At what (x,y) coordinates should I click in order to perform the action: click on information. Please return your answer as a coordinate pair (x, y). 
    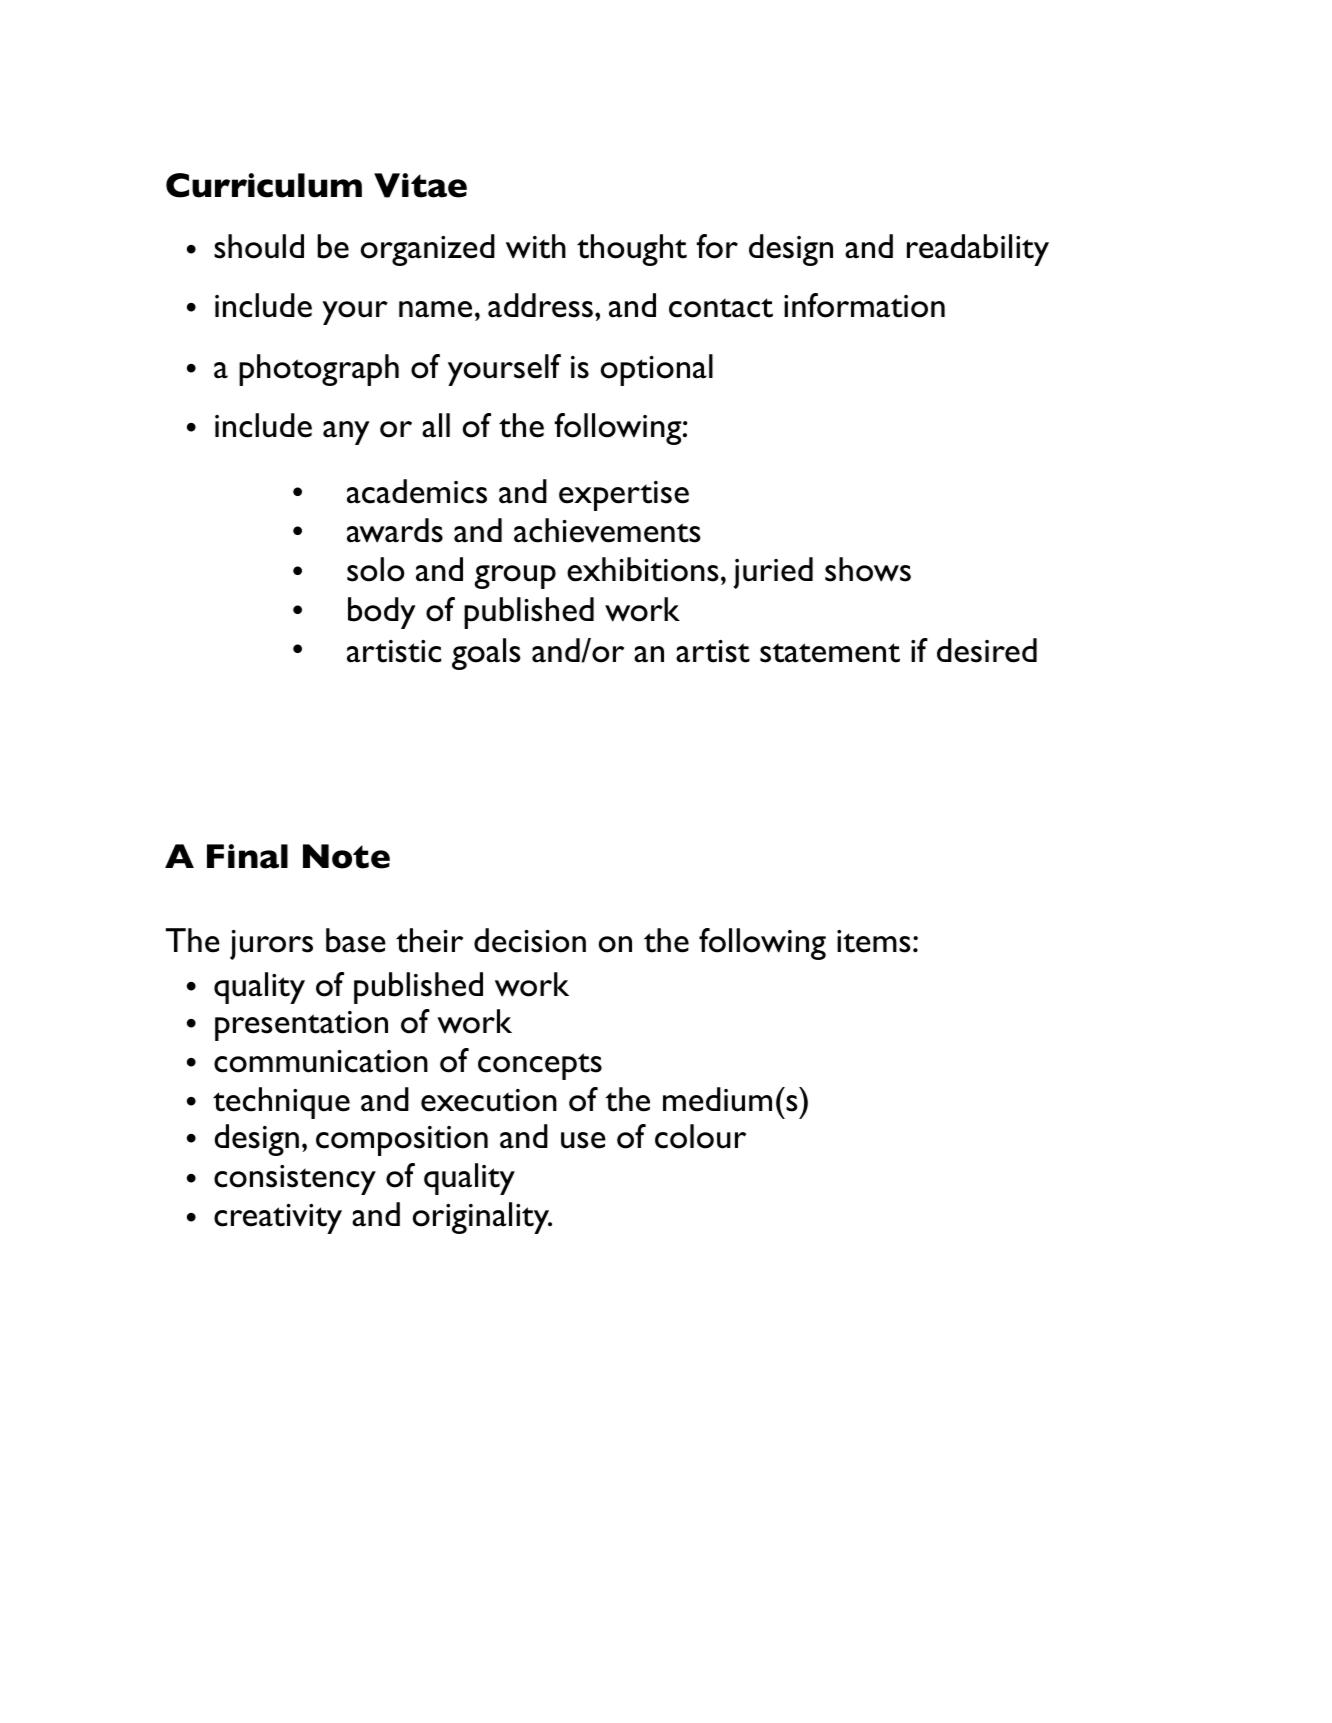
    Looking at the image, I should click on (864, 305).
